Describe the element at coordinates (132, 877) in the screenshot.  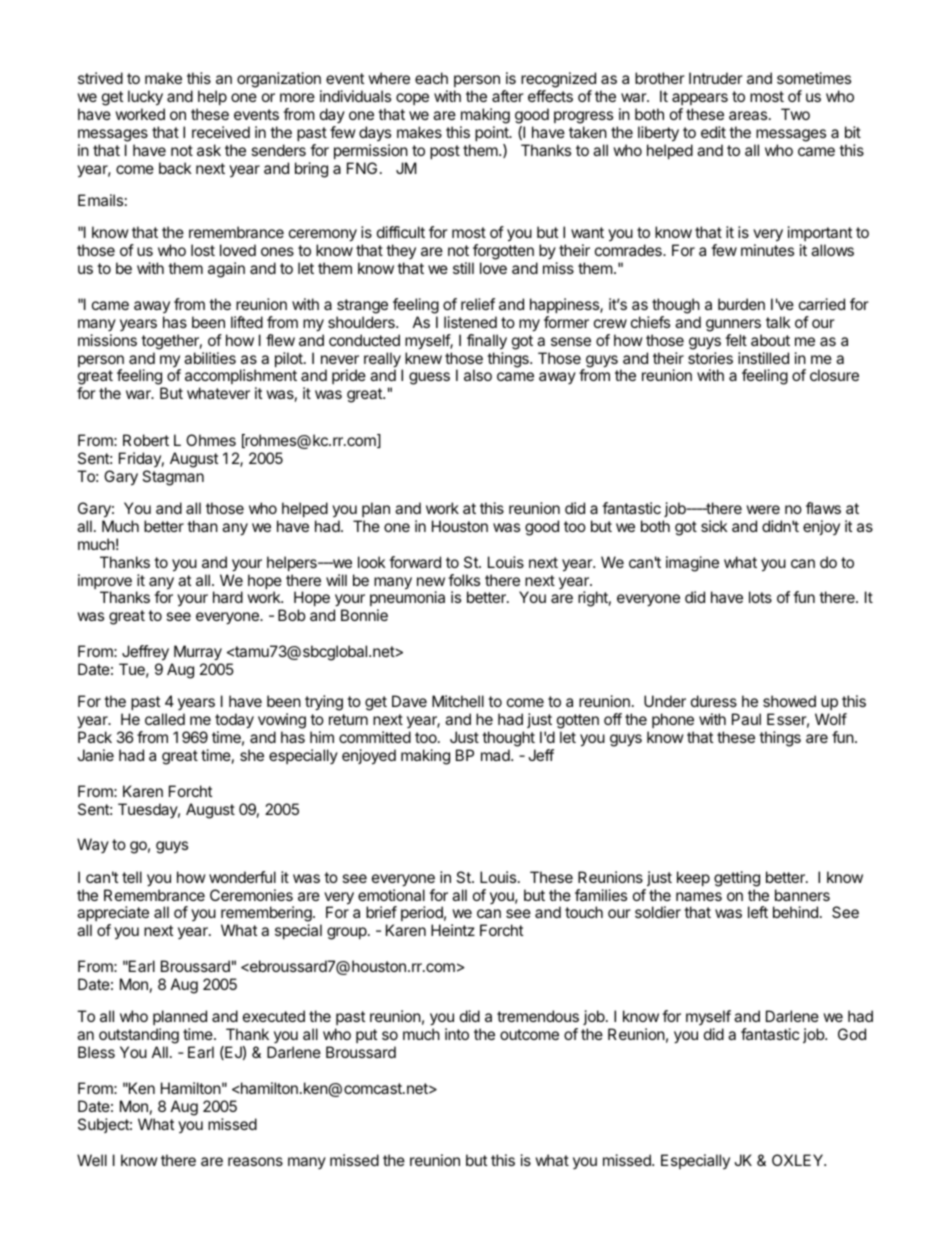
I see `tell` at that location.
